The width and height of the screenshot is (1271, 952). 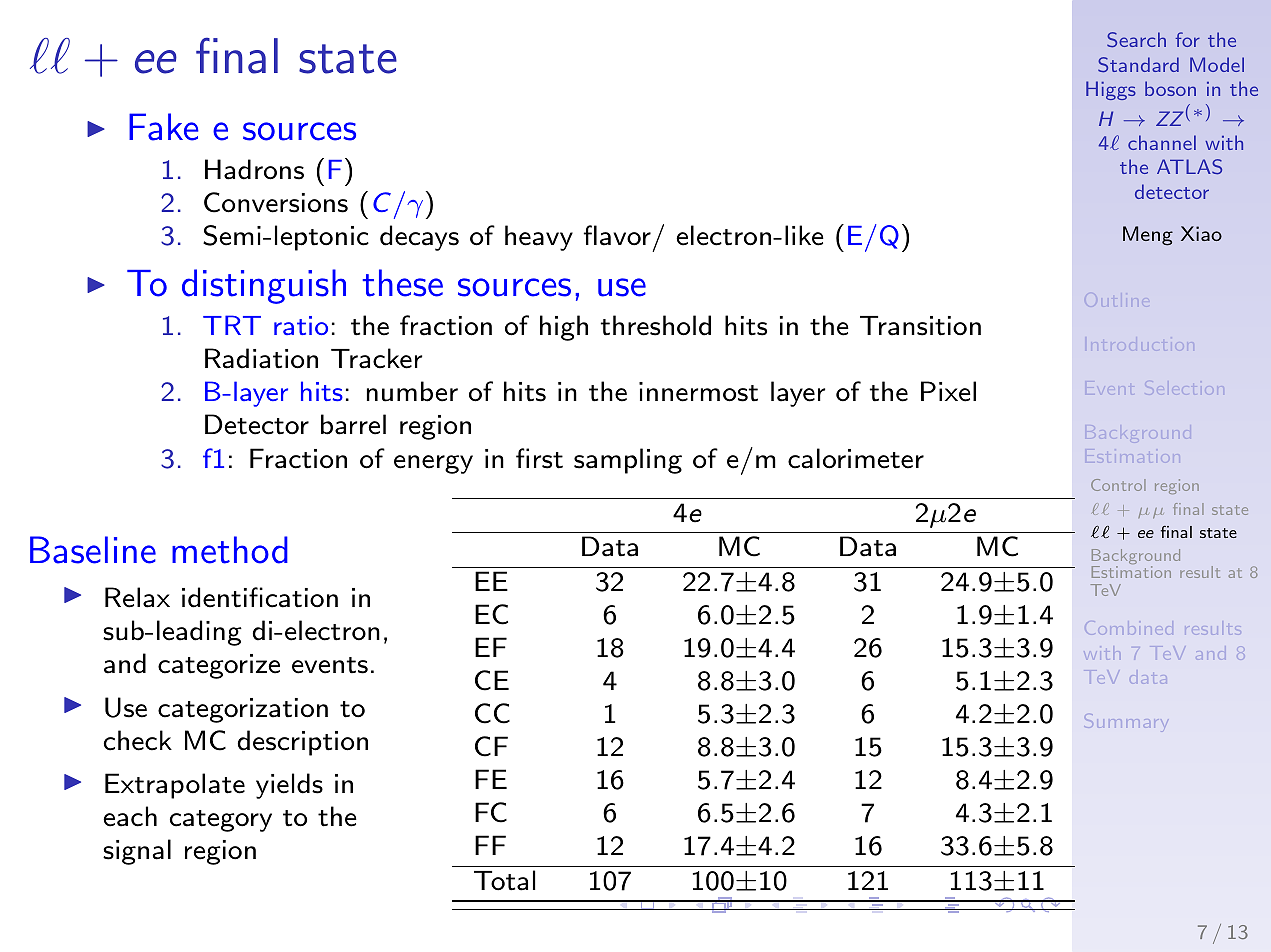 What do you see at coordinates (504, 880) in the screenshot?
I see `Total` at bounding box center [504, 880].
